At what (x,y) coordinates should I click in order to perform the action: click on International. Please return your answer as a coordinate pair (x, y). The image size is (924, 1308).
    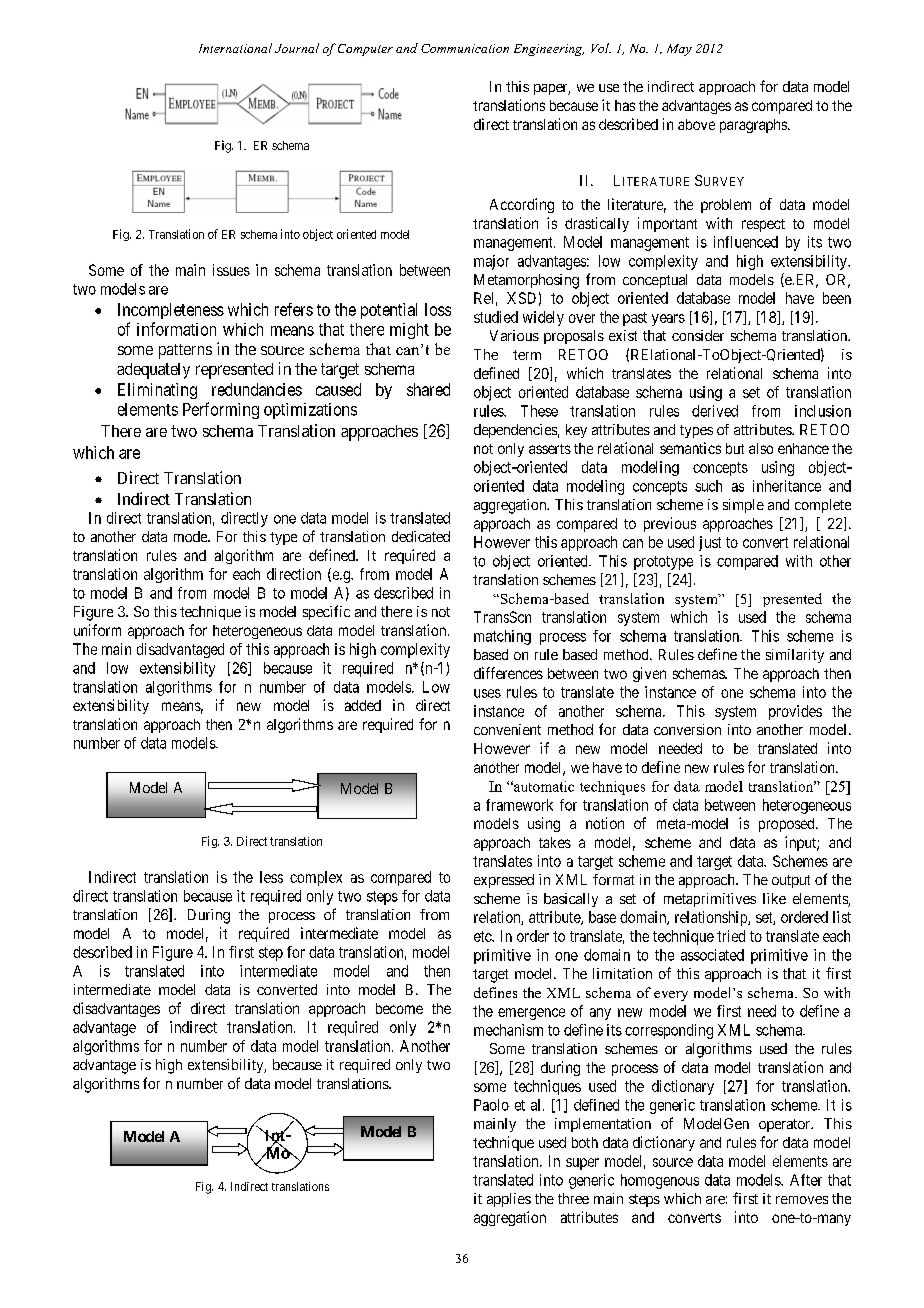
    Looking at the image, I should click on (235, 48).
